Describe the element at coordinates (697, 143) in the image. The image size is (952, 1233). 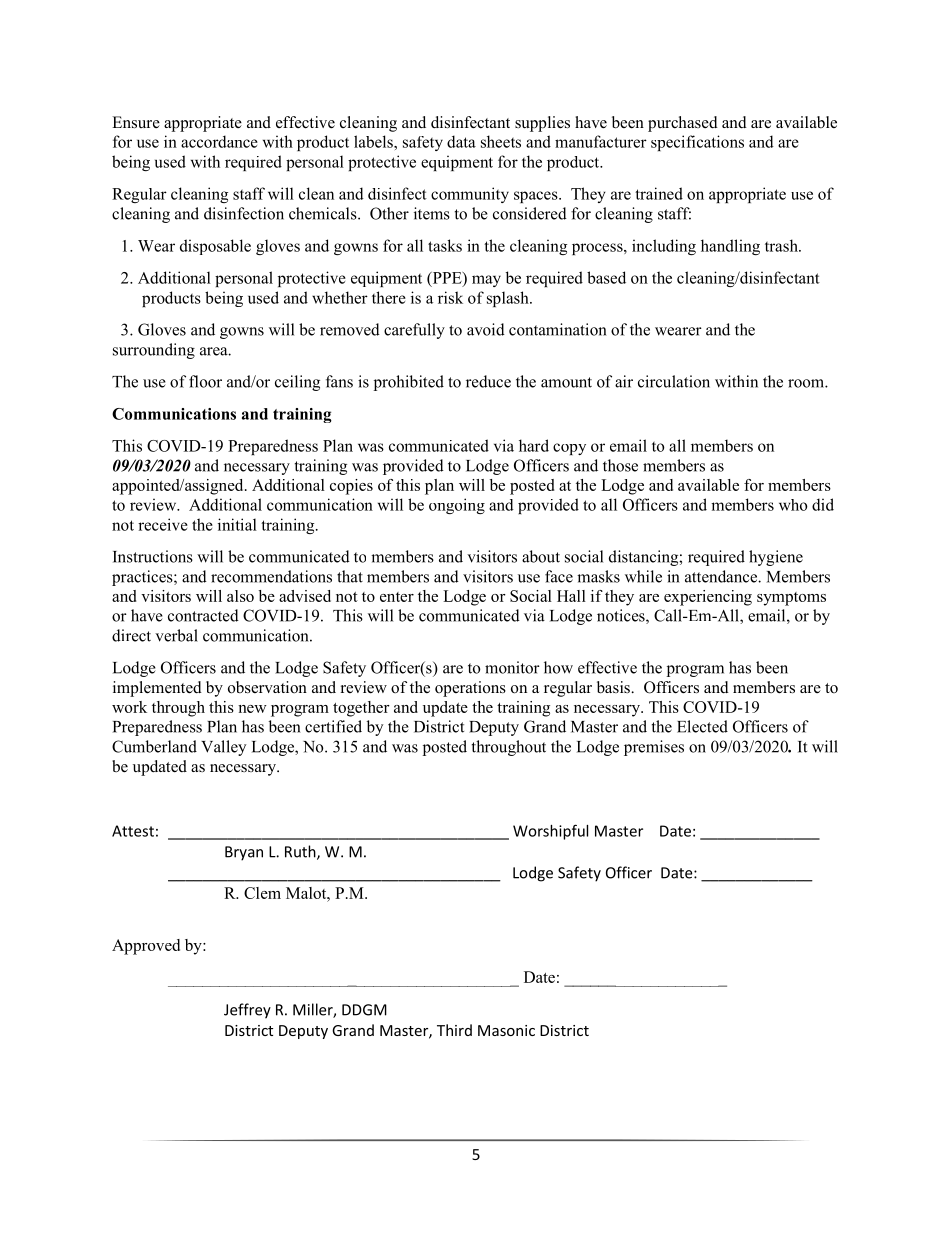
I see `specifications` at that location.
